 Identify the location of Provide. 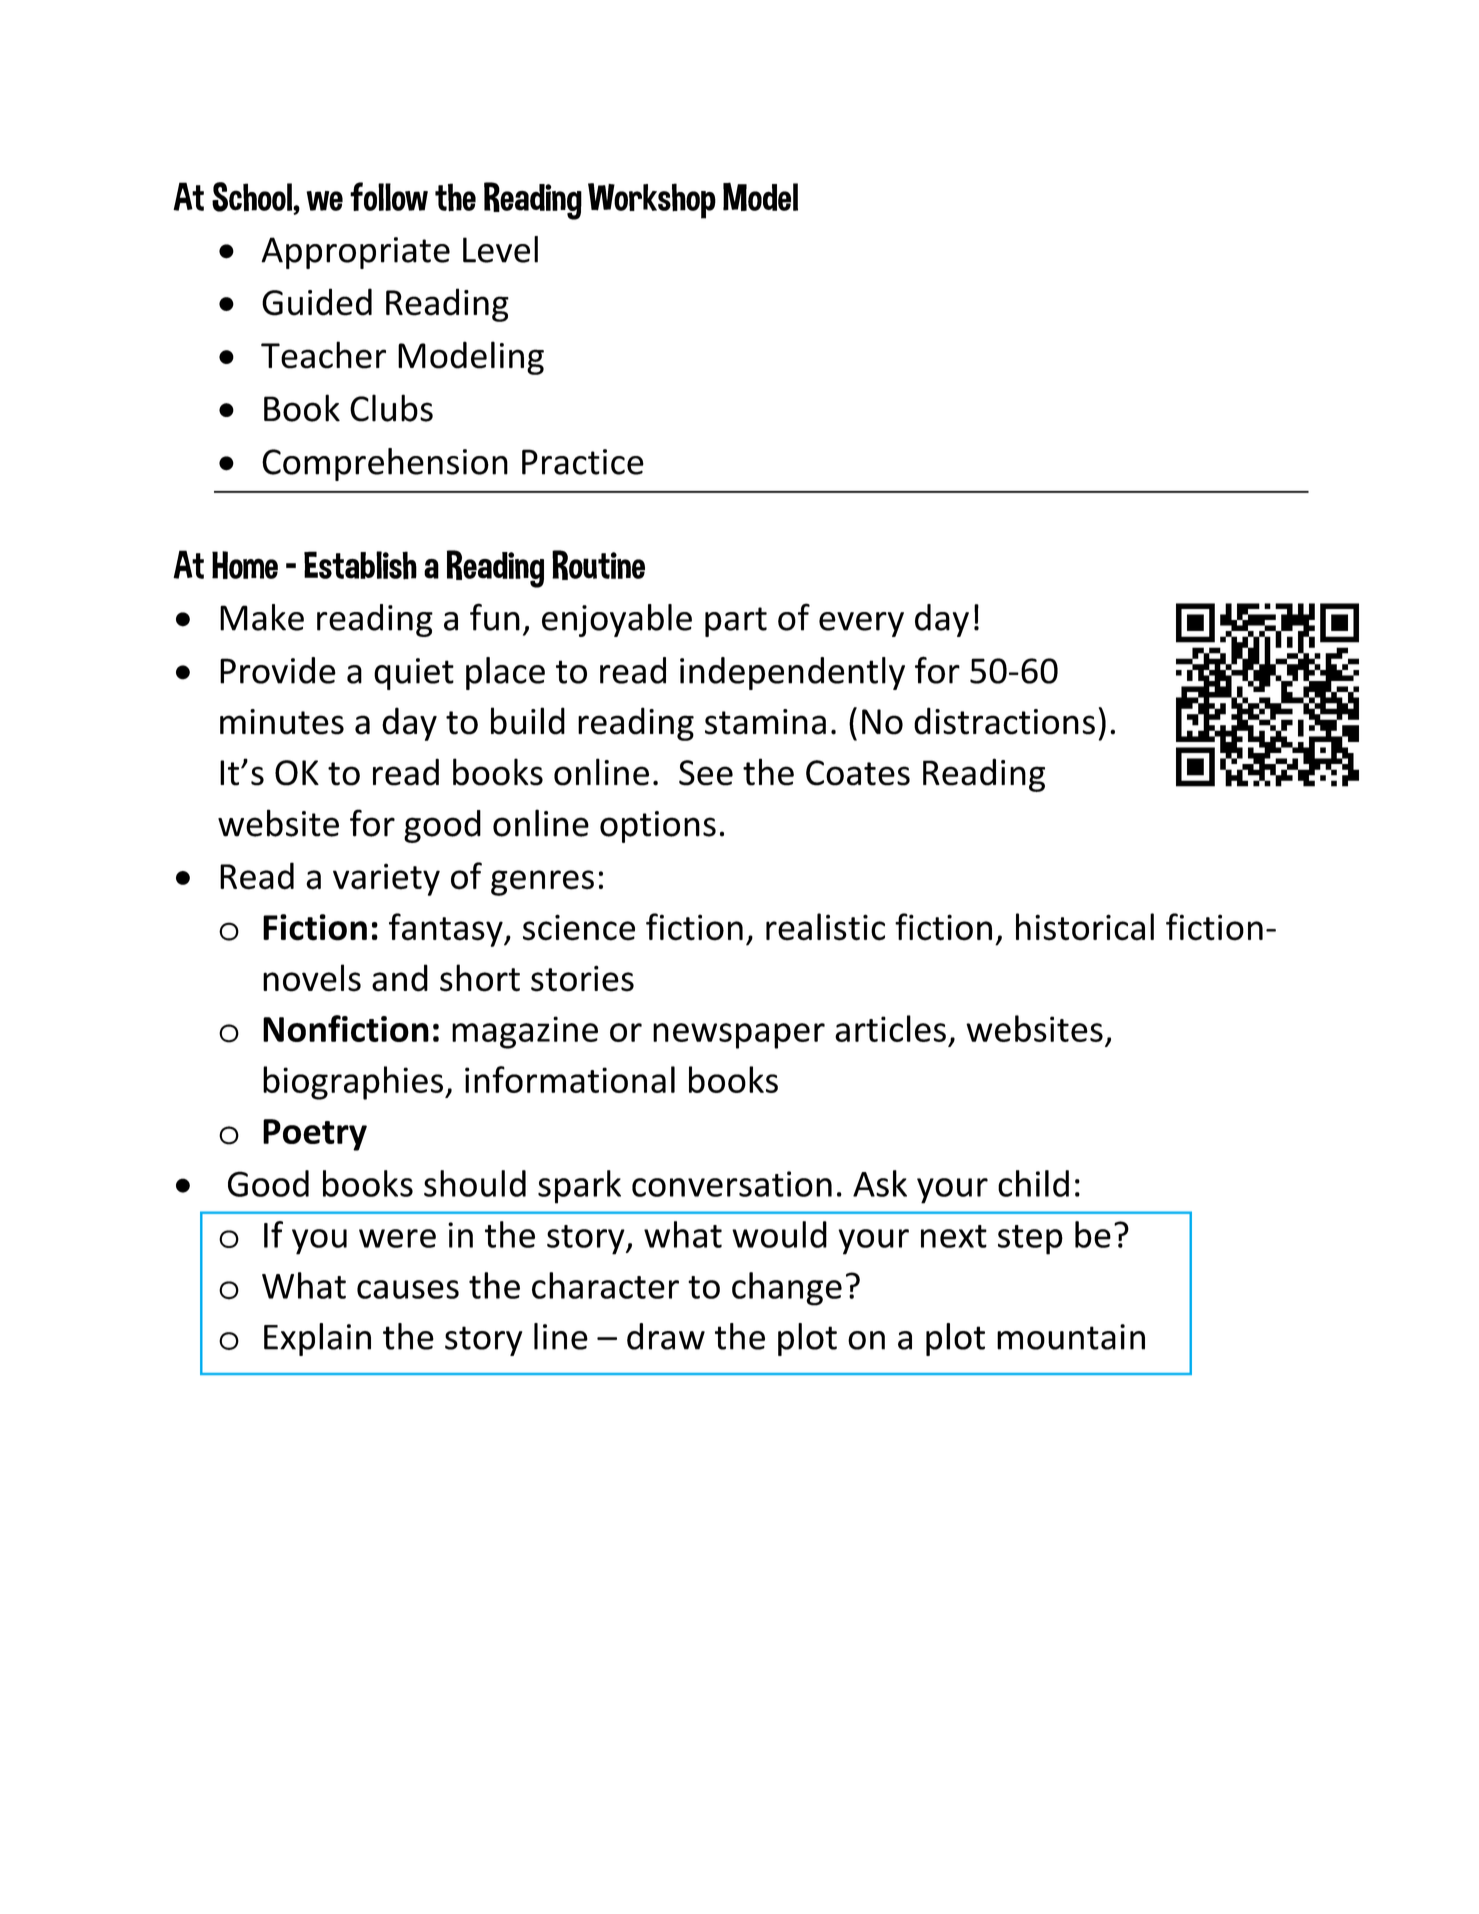
(278, 670).
